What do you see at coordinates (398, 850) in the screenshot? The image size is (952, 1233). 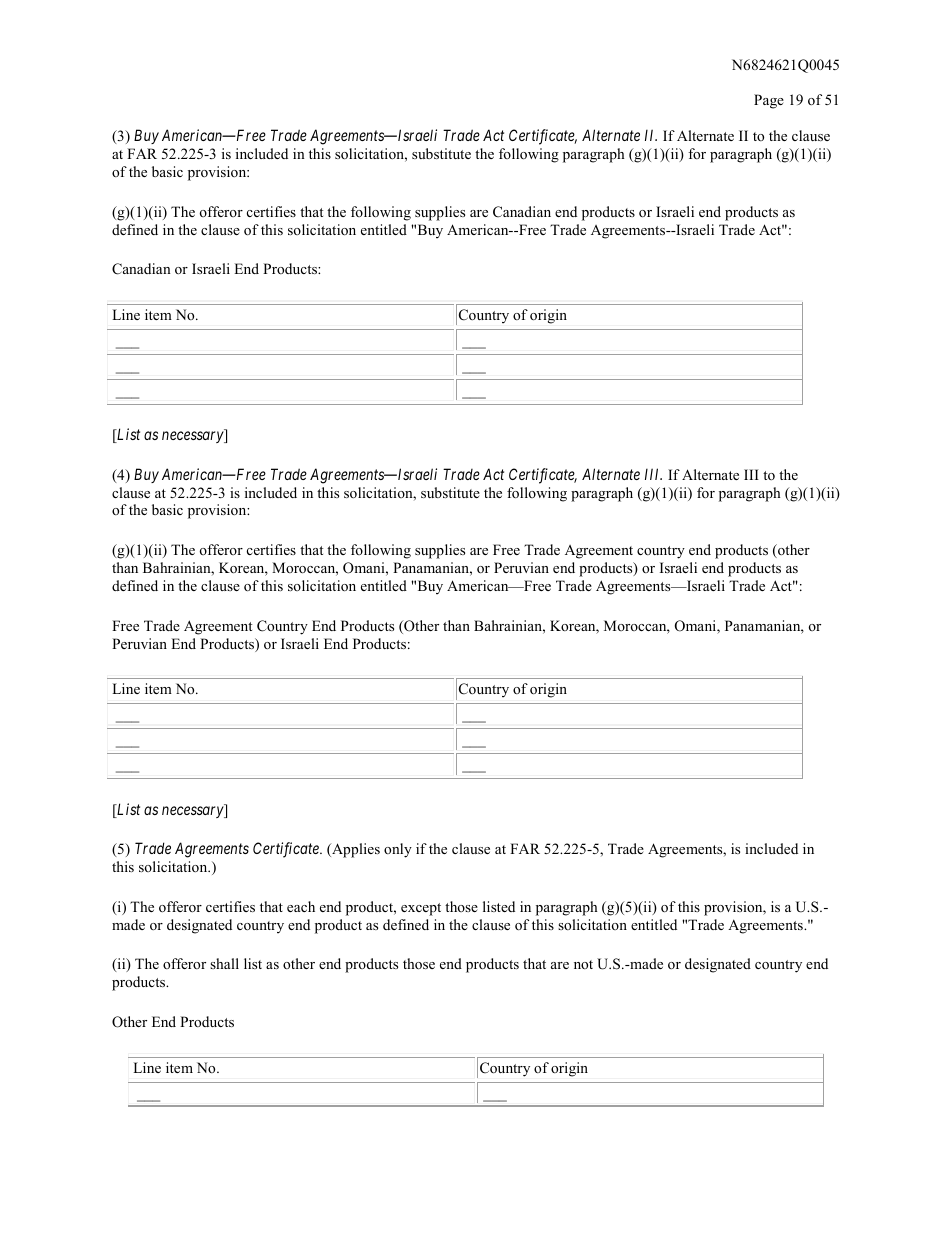 I see `only` at bounding box center [398, 850].
